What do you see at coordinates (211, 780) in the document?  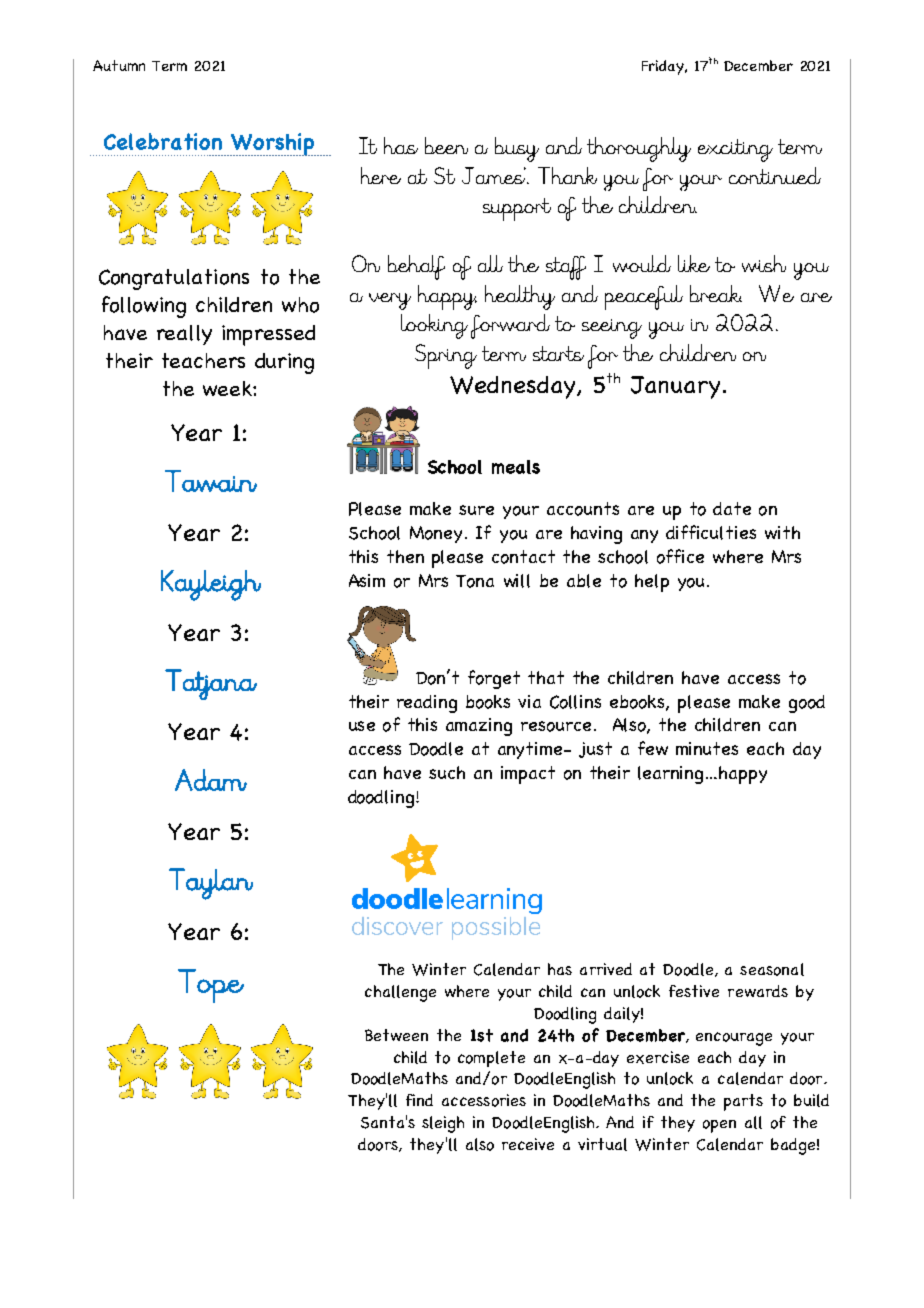 I see `Adam` at bounding box center [211, 780].
